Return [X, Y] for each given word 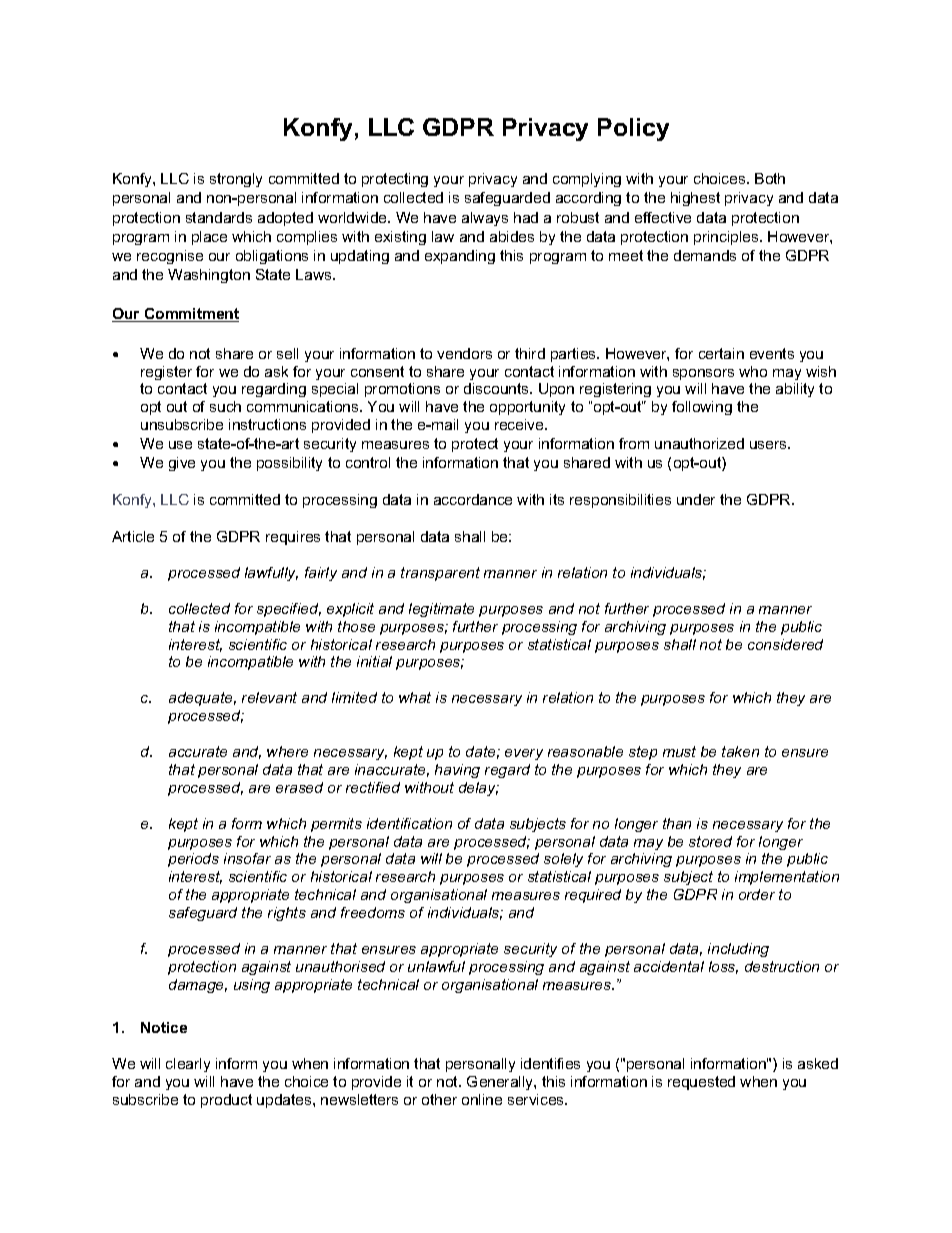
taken [740, 751]
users [769, 445]
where [287, 751]
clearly [188, 1065]
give [182, 464]
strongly [236, 180]
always [485, 219]
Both [770, 178]
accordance [473, 499]
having [457, 771]
